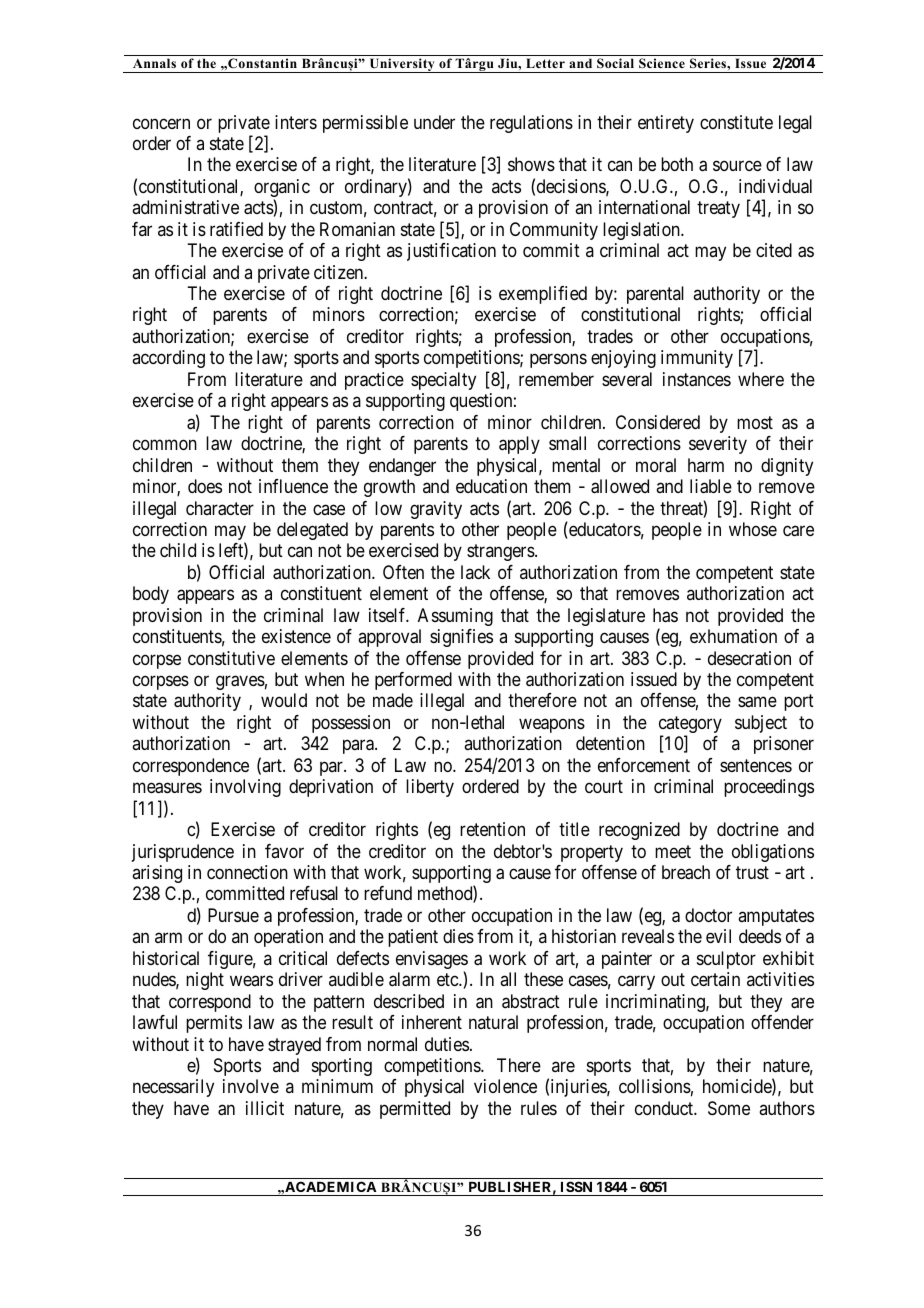 The image size is (924, 1308). I want to click on constitute, so click(736, 122).
